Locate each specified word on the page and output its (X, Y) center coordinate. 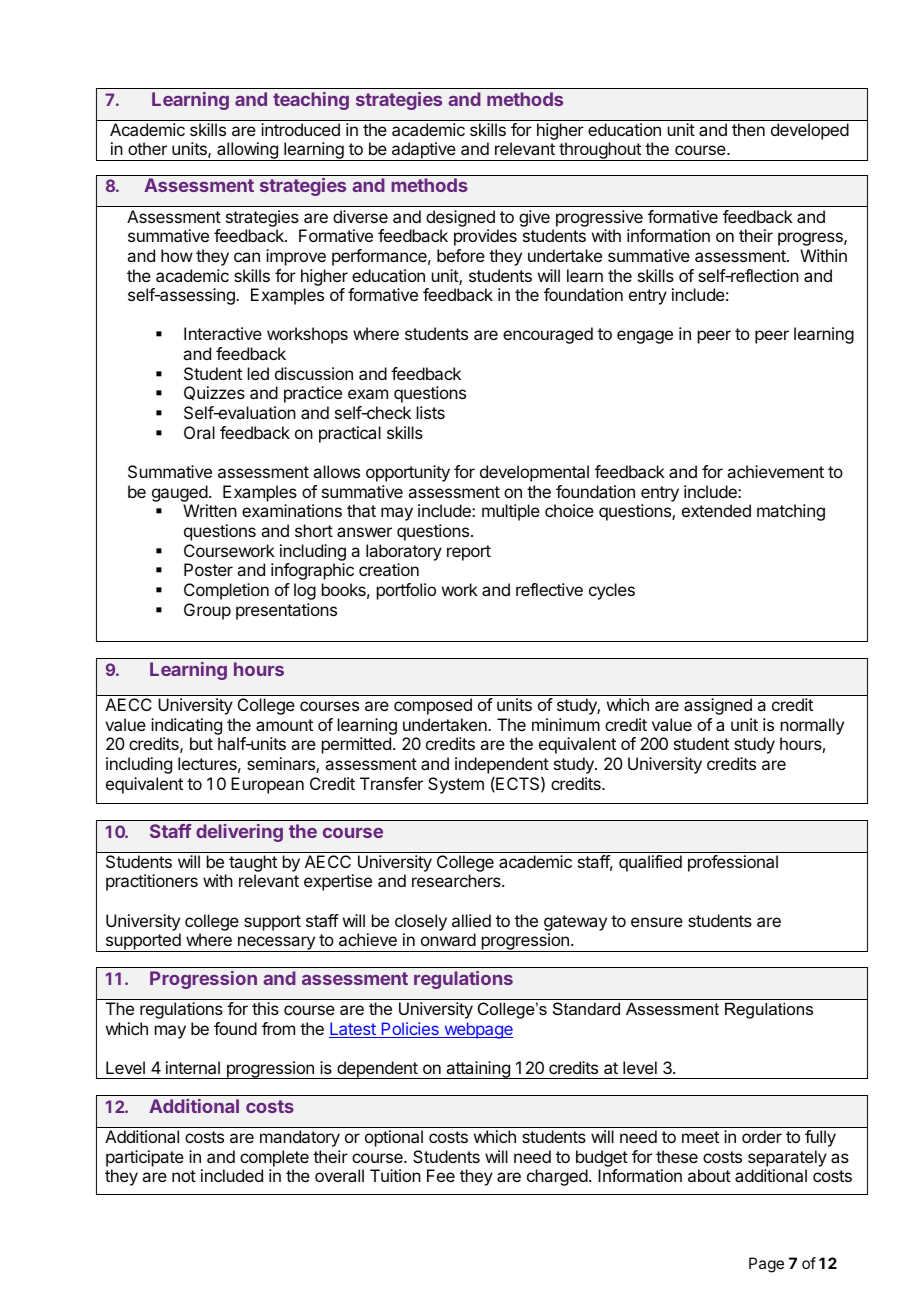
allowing (247, 151)
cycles (612, 591)
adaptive (424, 151)
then (748, 129)
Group (207, 611)
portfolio (406, 591)
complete (274, 1158)
